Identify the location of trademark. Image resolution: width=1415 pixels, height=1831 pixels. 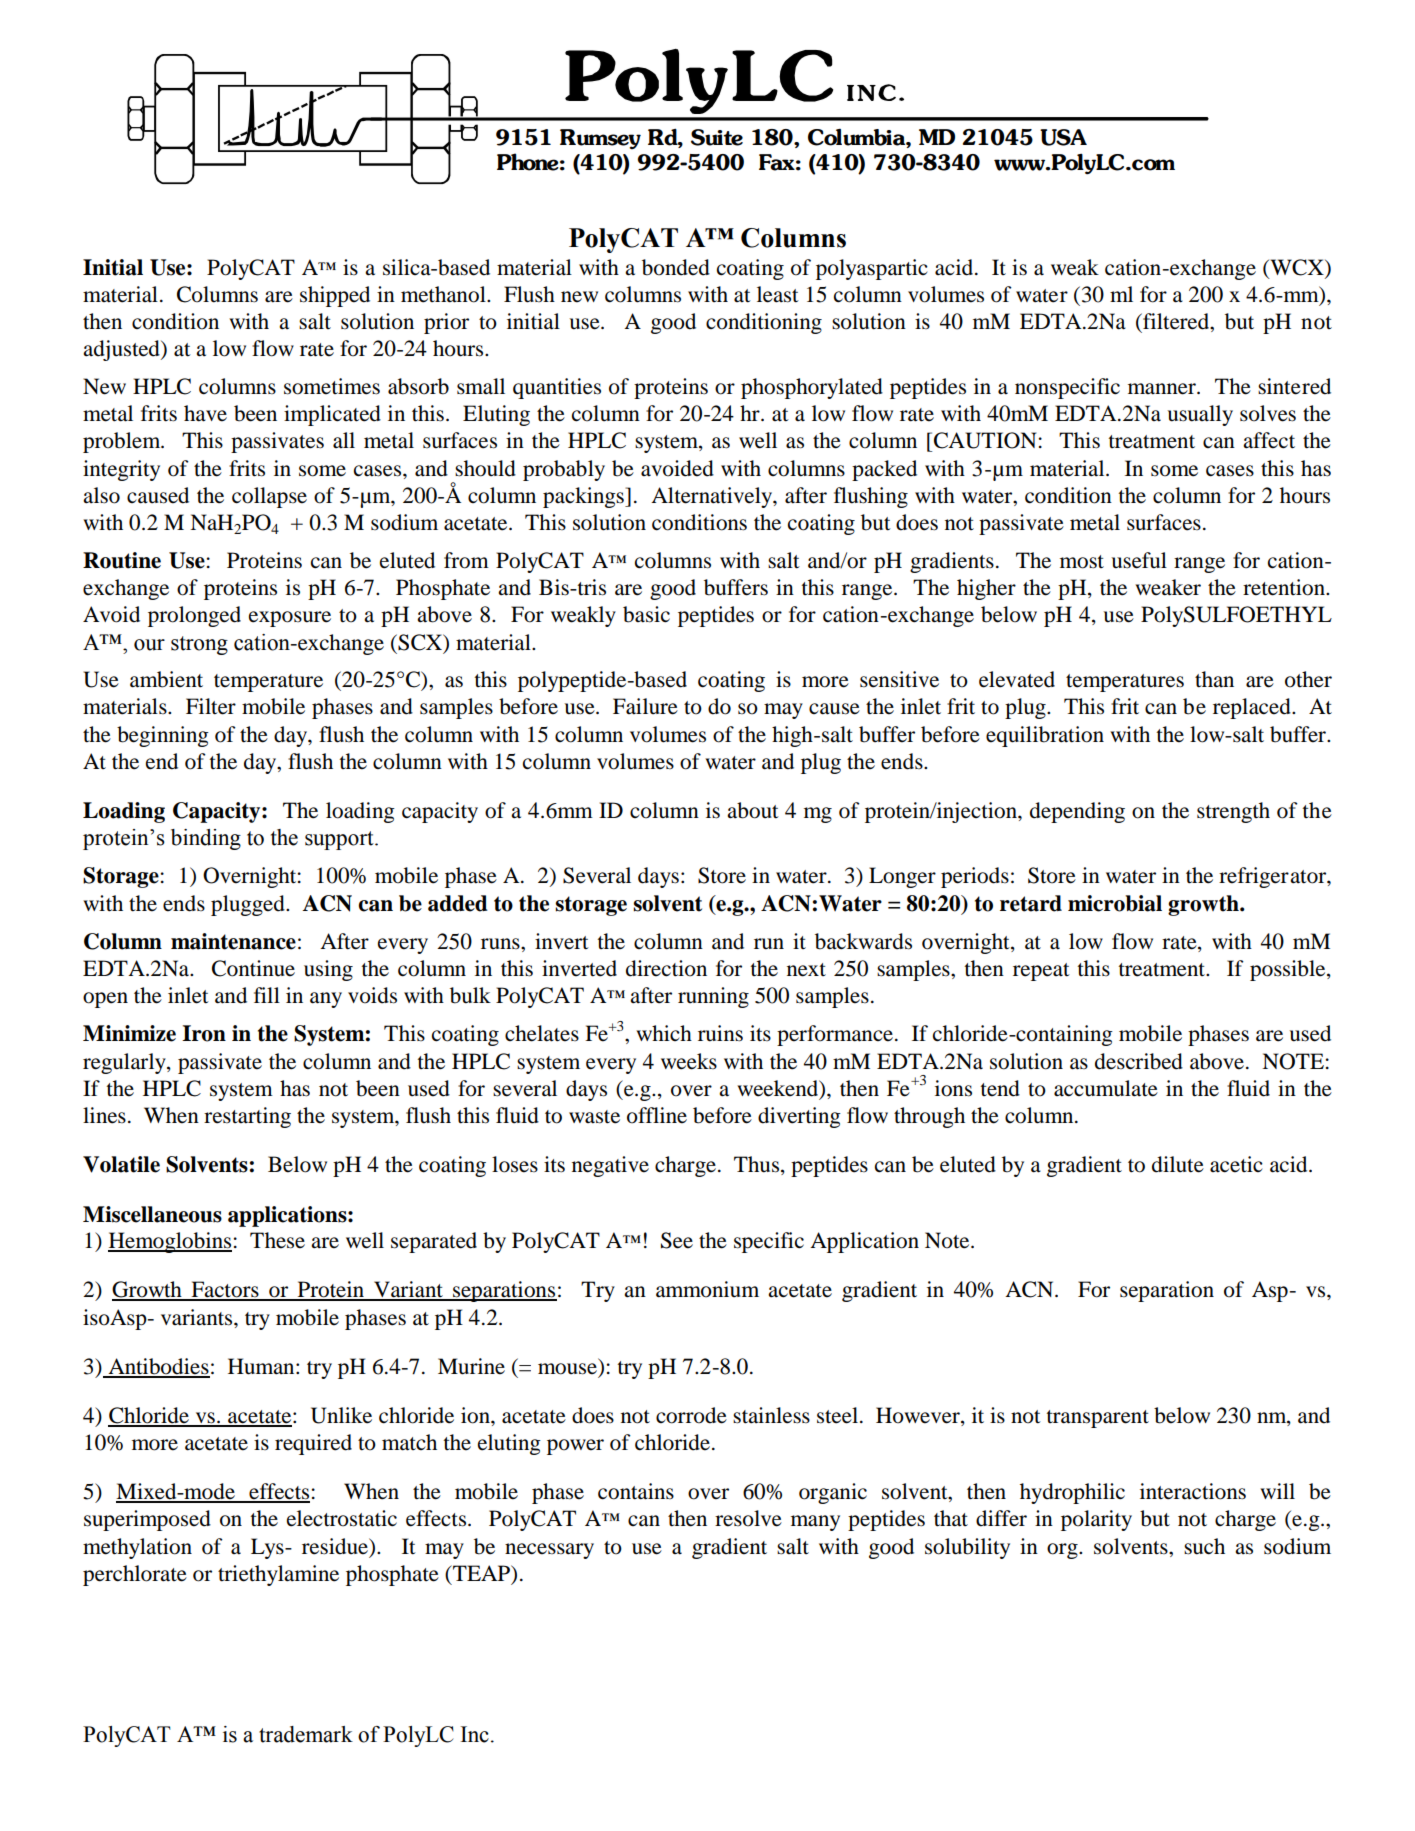
(306, 1734).
